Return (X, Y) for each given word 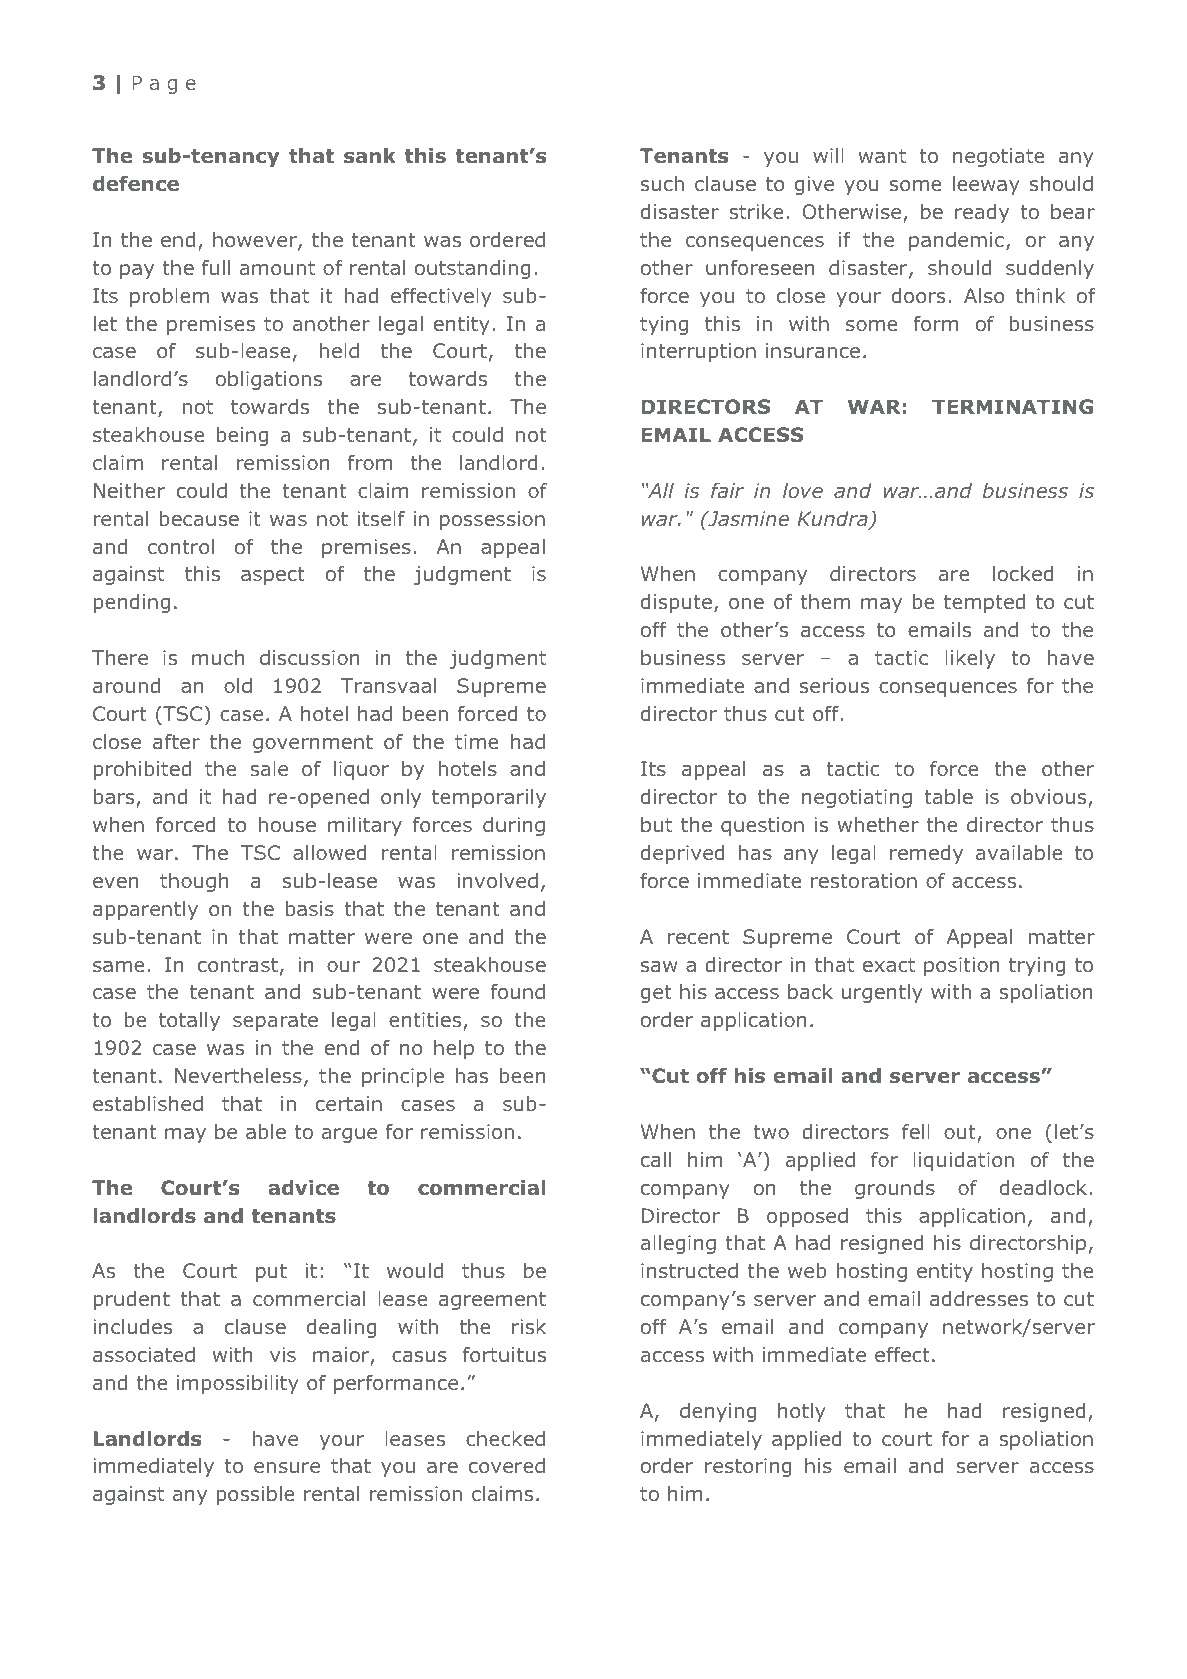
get (656, 994)
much (218, 657)
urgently (882, 993)
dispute (676, 603)
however (256, 241)
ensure (287, 1467)
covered (507, 1465)
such (662, 183)
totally (189, 1021)
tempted (984, 603)
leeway (986, 185)
